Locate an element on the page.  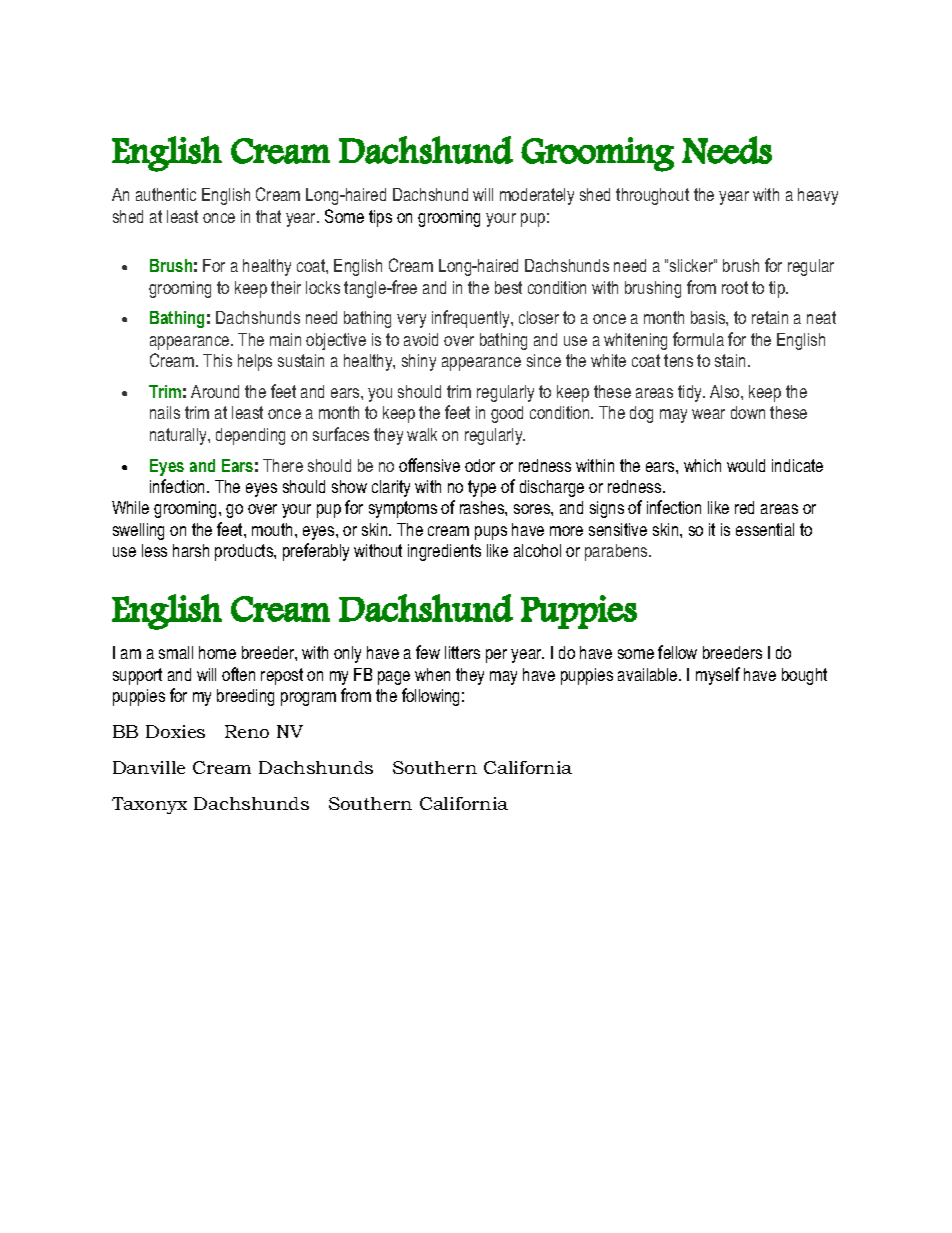
when is located at coordinates (432, 674).
